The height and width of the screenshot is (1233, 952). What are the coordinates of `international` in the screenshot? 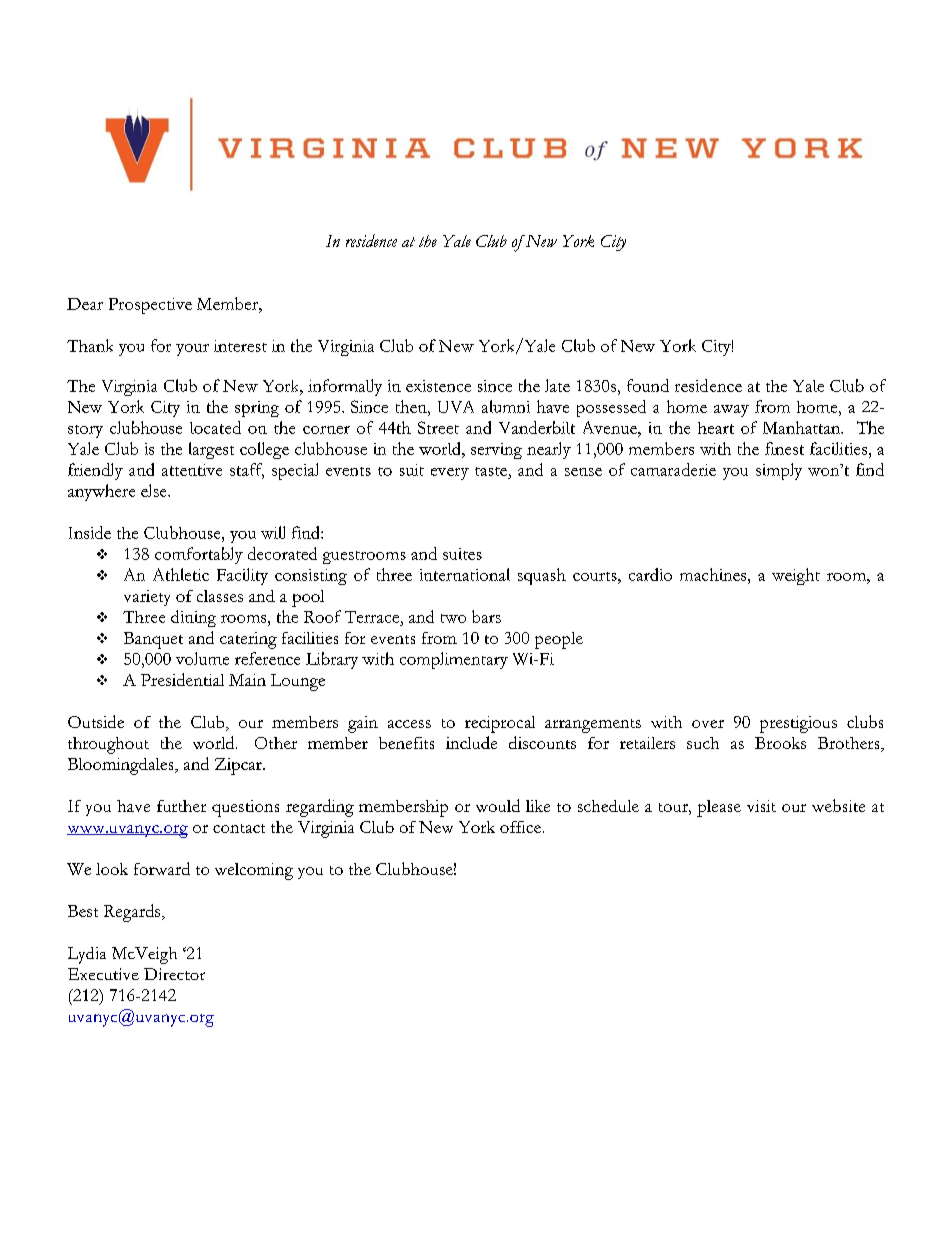 It's located at (465, 574).
